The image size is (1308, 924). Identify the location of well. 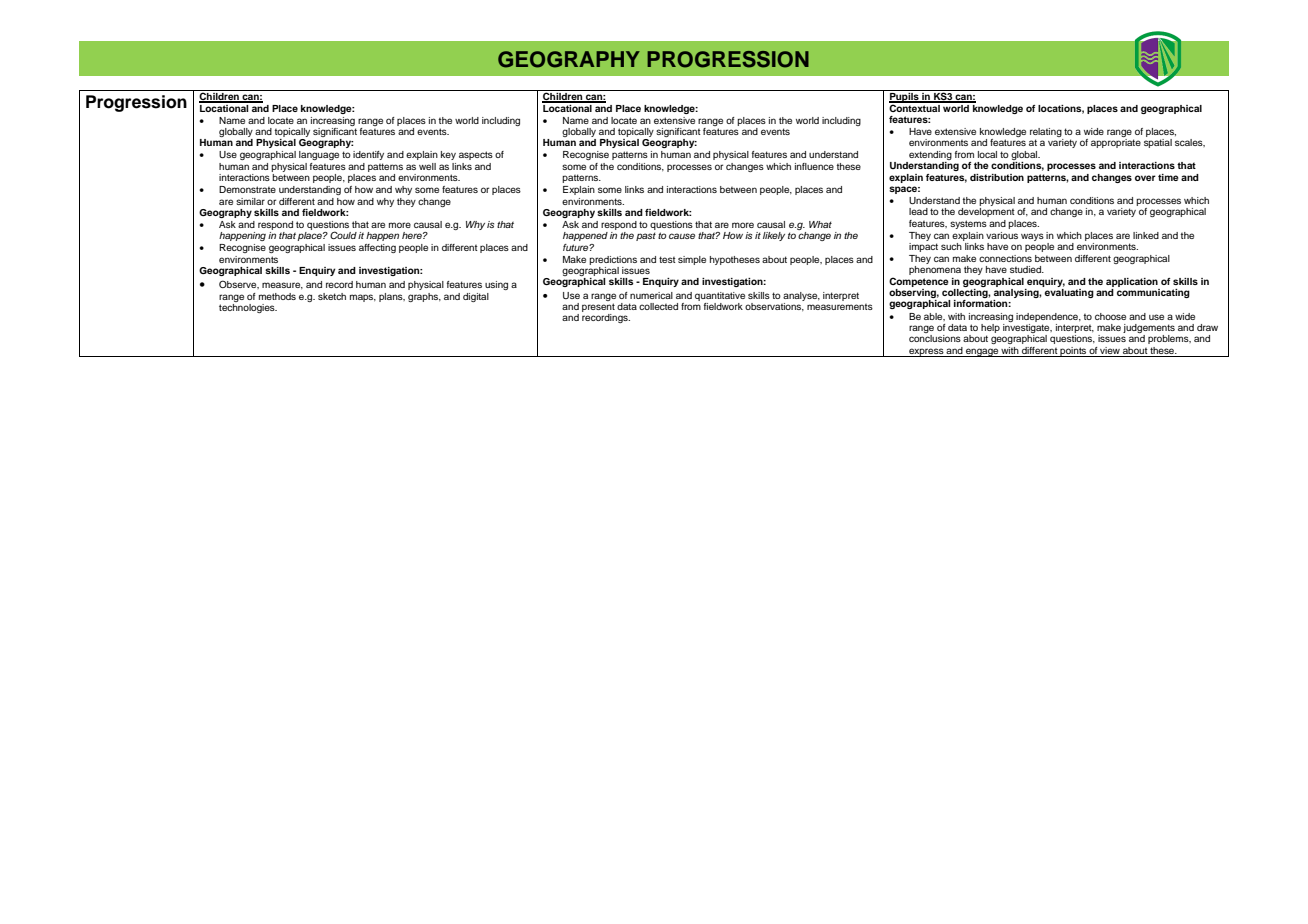
(427, 166).
